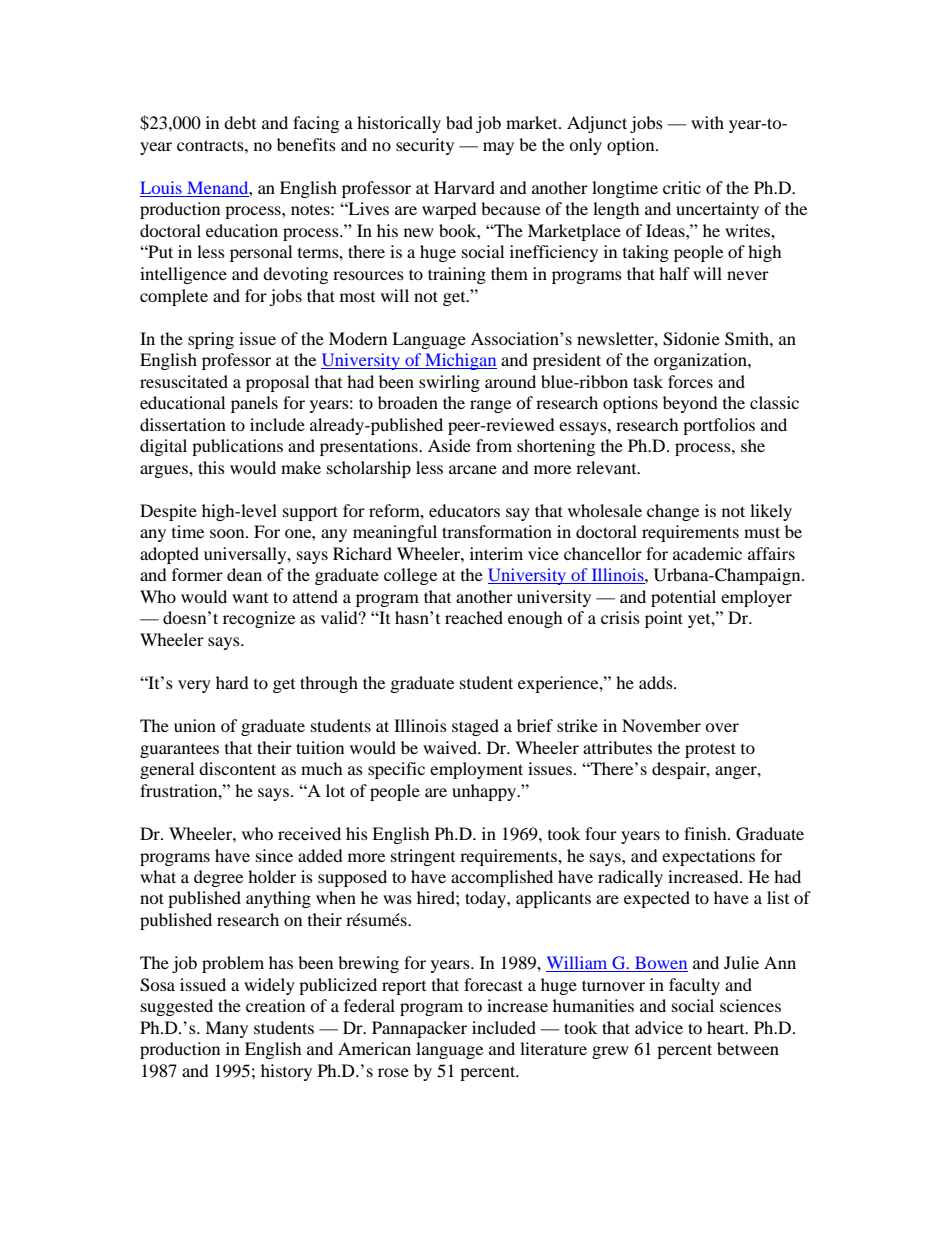  What do you see at coordinates (485, 792) in the screenshot?
I see `unhappy` at bounding box center [485, 792].
